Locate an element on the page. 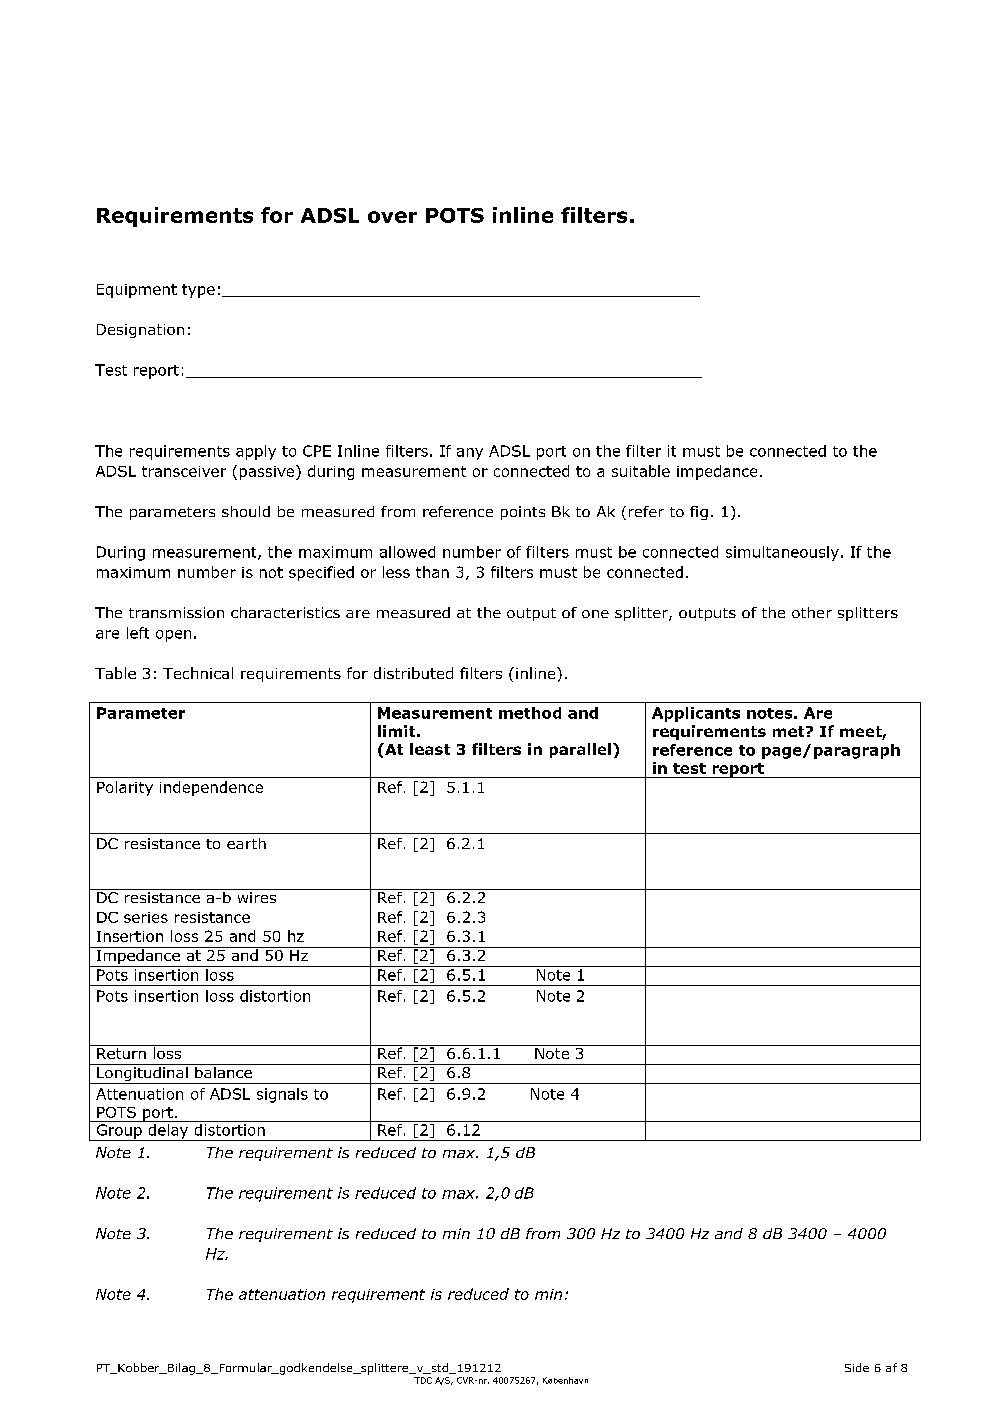  TDC is located at coordinates (423, 1380).
